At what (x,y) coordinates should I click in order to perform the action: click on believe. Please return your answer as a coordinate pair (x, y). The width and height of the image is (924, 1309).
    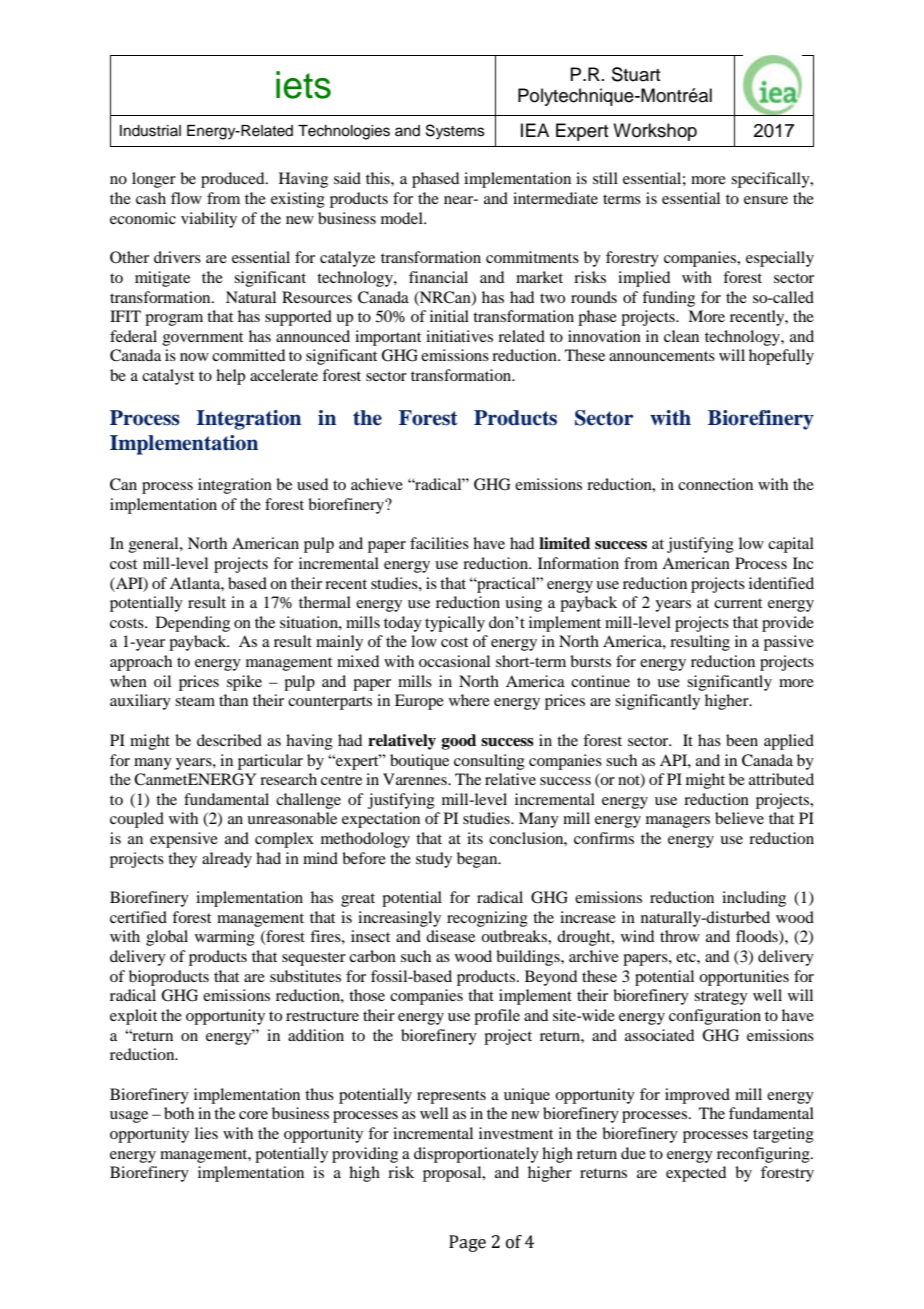
    Looking at the image, I should click on (739, 818).
